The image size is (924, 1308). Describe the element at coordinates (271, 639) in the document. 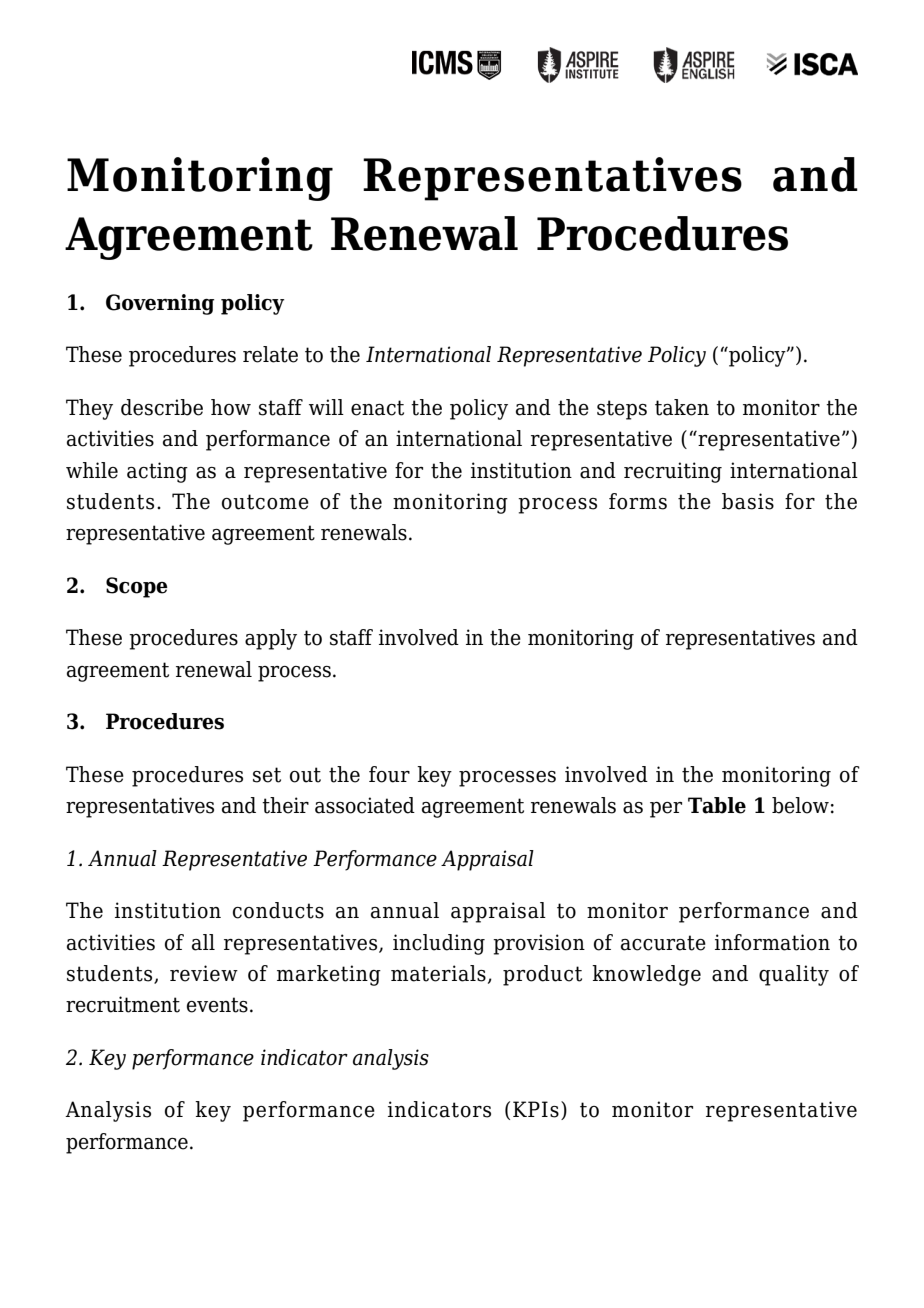

I see `apply` at that location.
